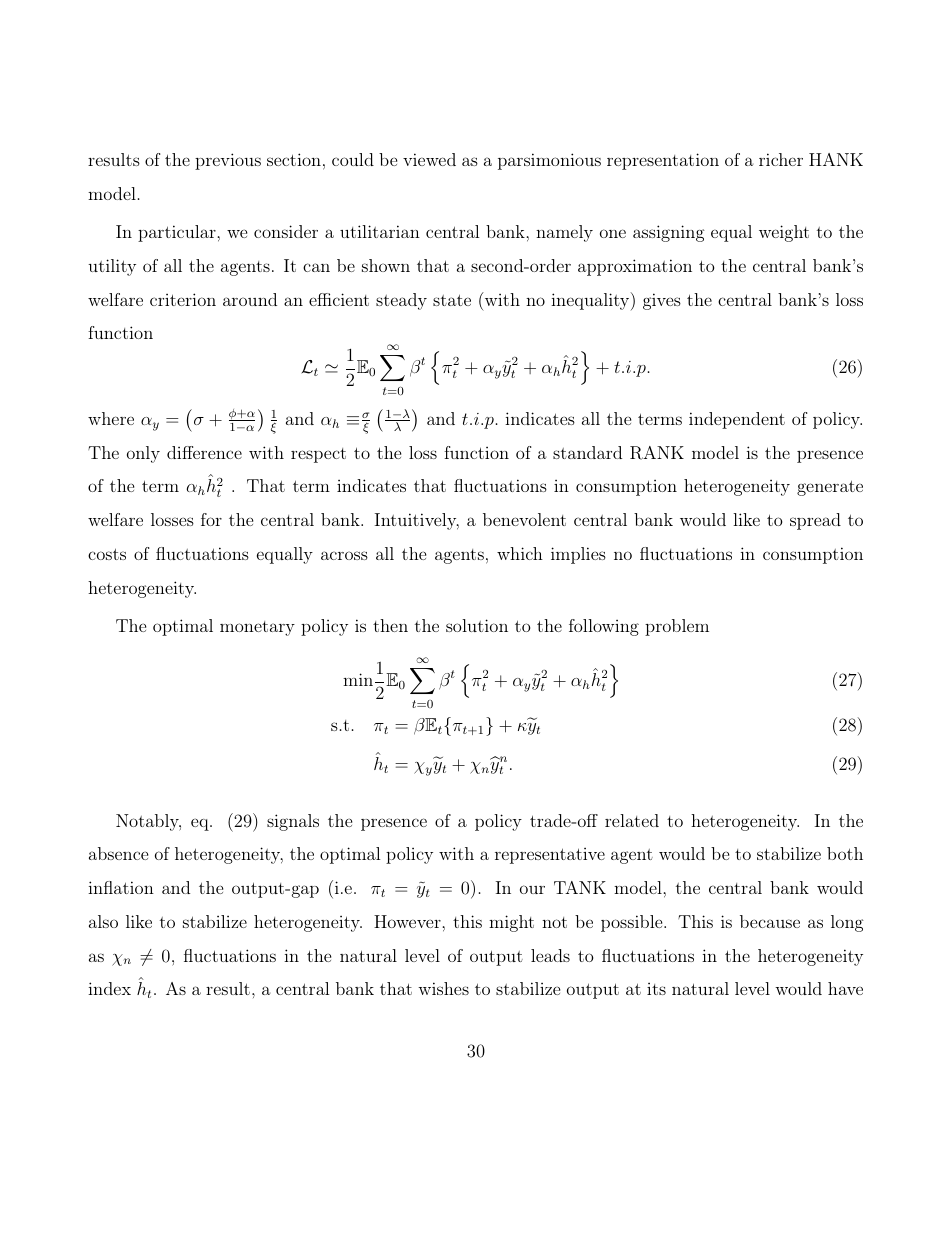 The image size is (952, 1233). I want to click on viewed, so click(429, 159).
